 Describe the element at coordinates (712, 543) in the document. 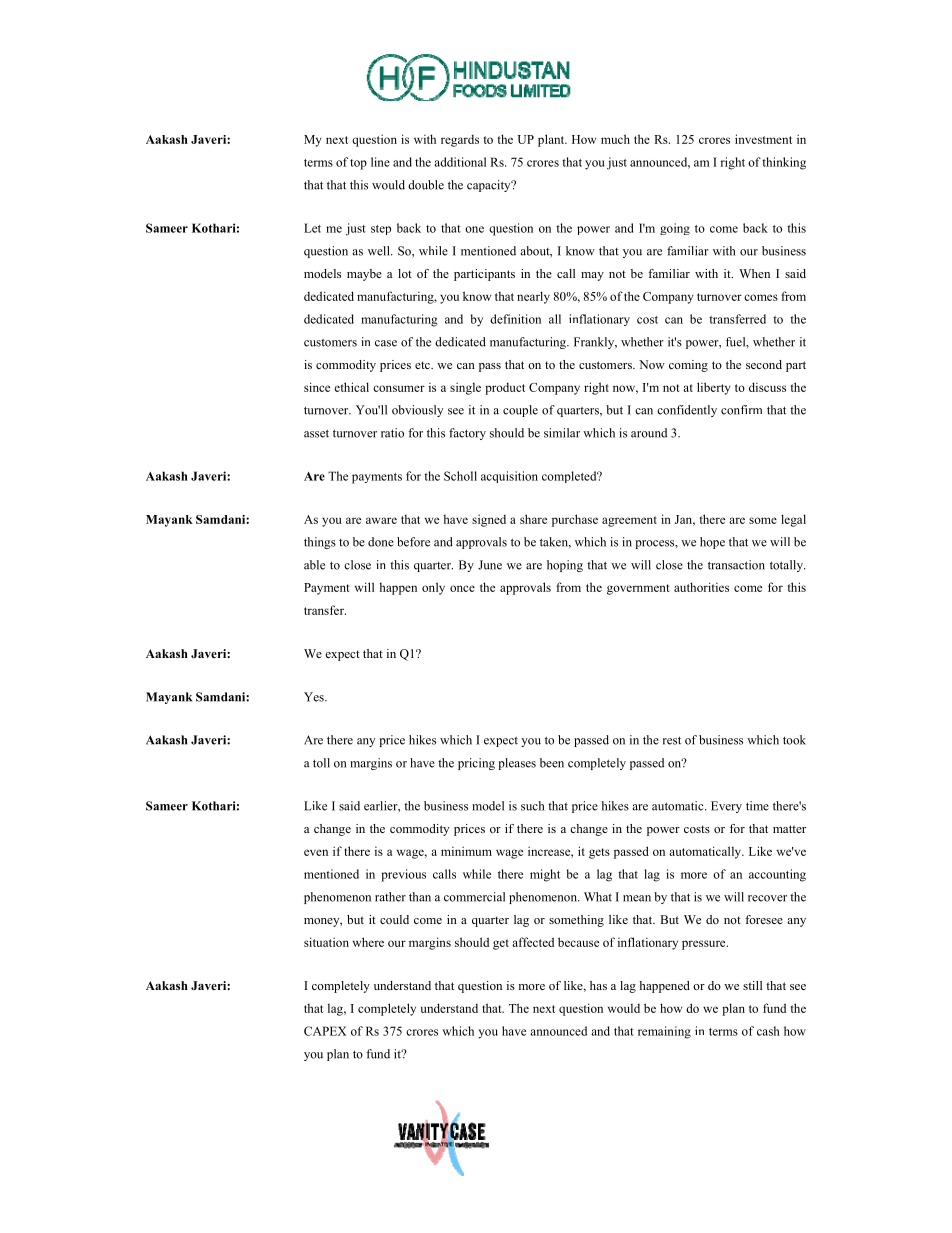

I see `hope` at that location.
